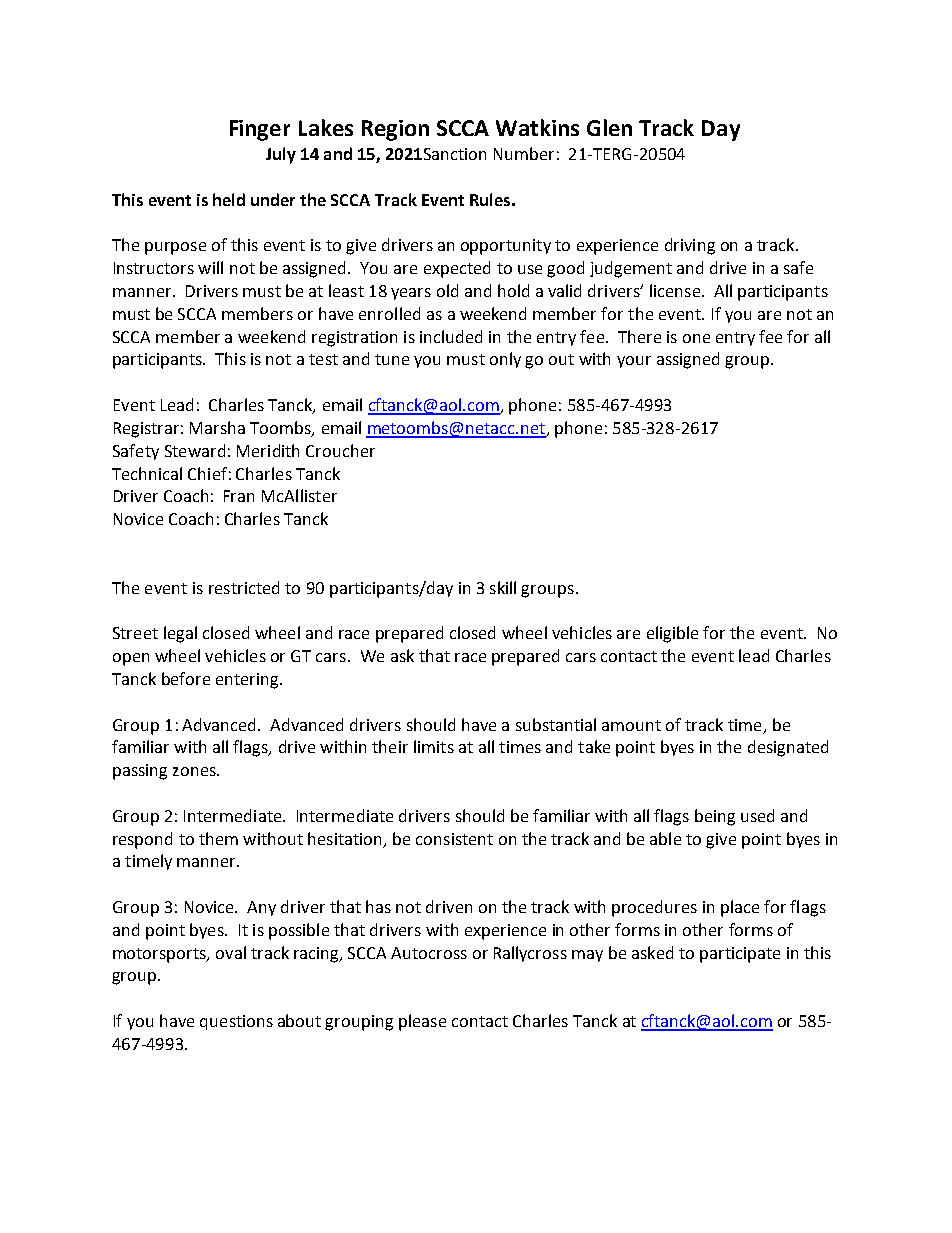 This screenshot has height=1233, width=952. Describe the element at coordinates (524, 153) in the screenshot. I see `Number` at that location.
